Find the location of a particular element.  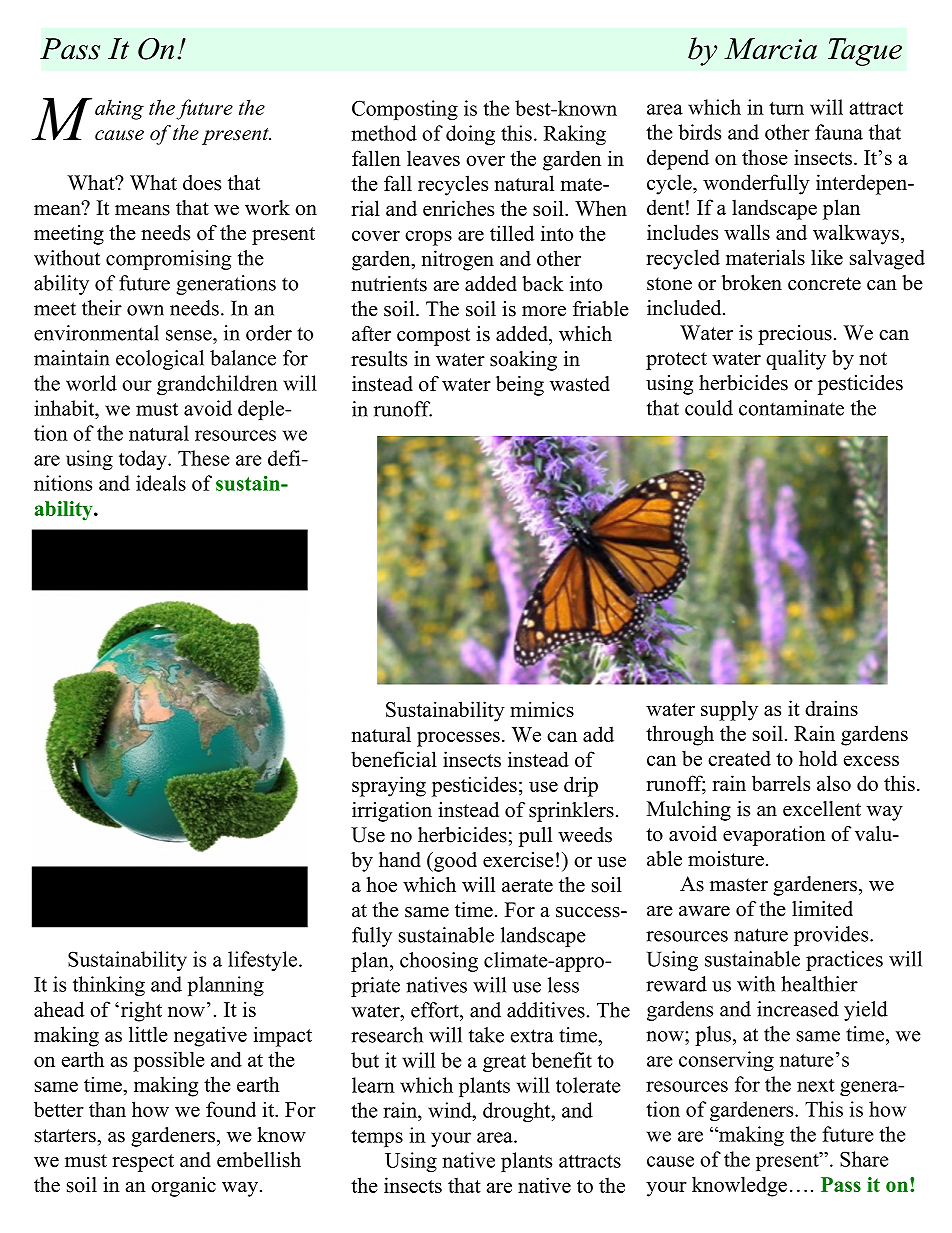

does is located at coordinates (202, 183).
